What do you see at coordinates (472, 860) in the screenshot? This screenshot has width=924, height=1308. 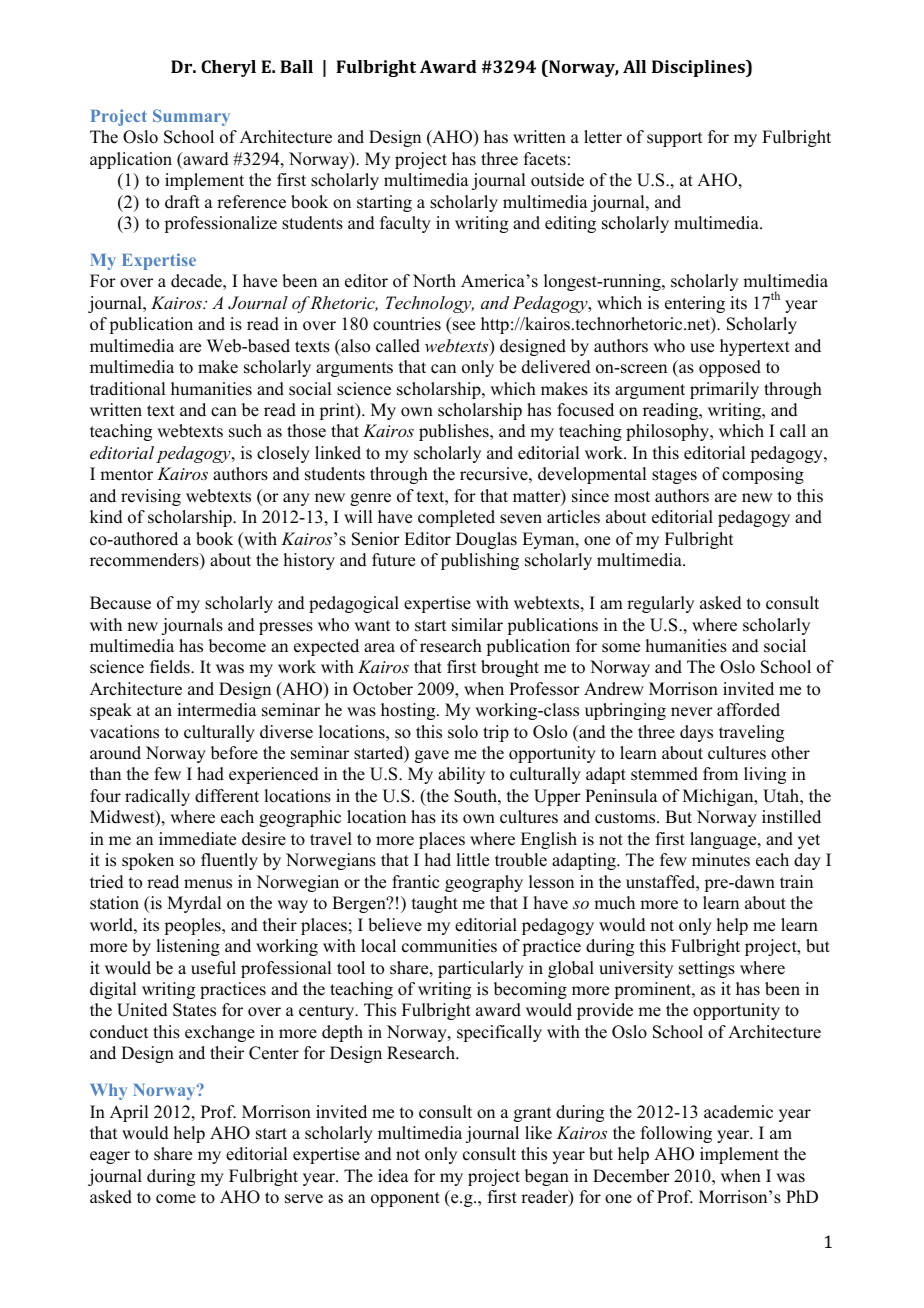 I see `little` at bounding box center [472, 860].
